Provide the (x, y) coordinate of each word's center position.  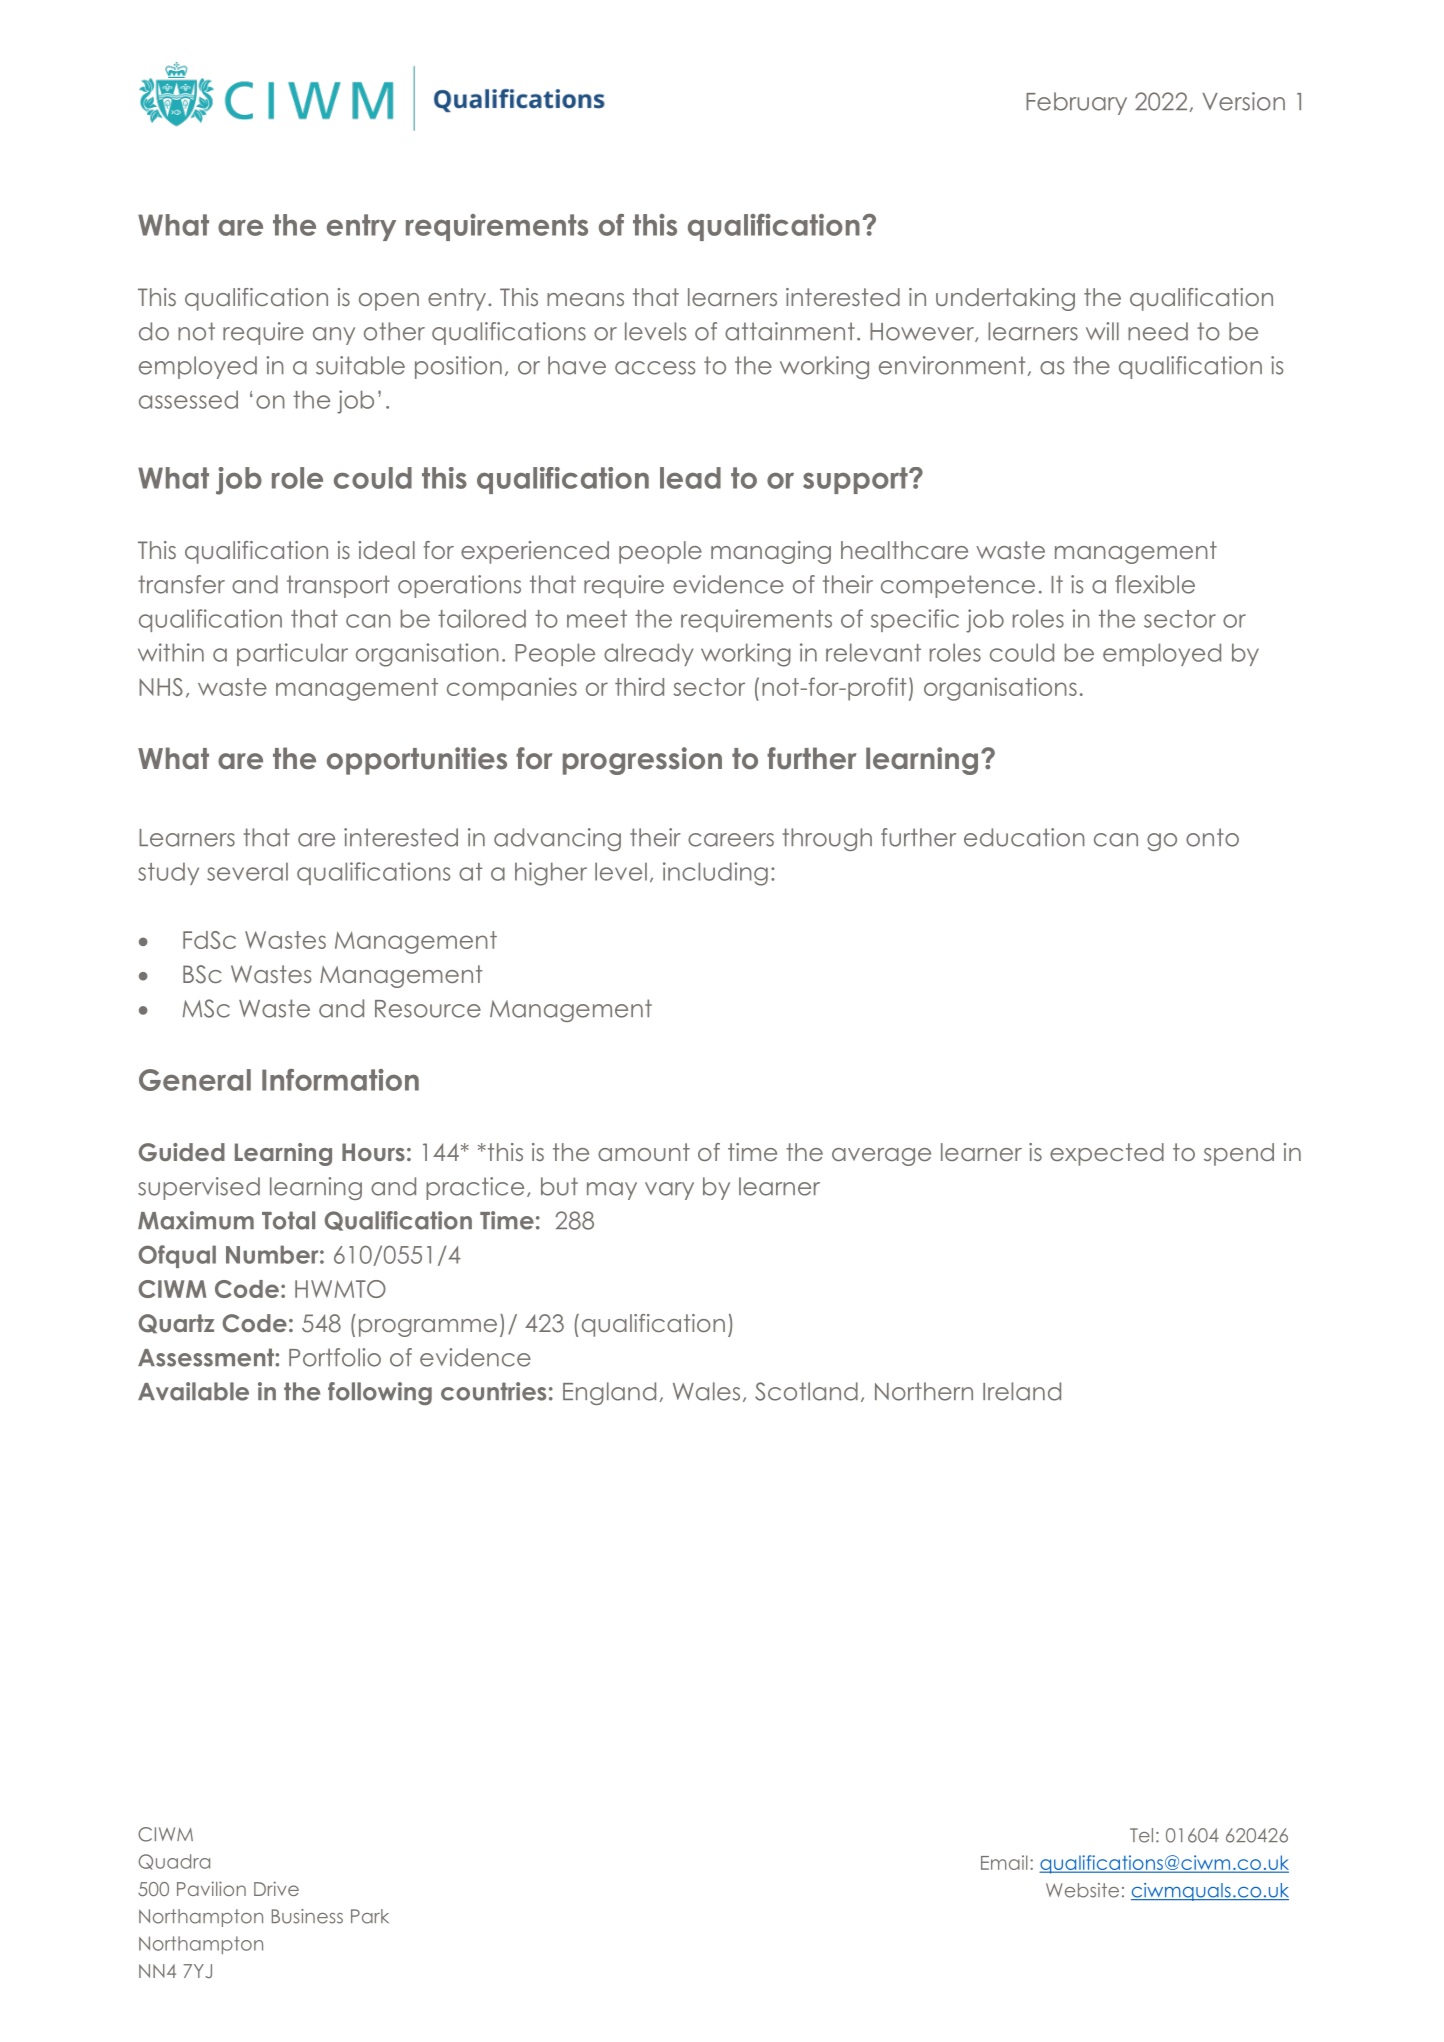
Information (340, 1080)
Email (1004, 1862)
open (389, 302)
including (715, 874)
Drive (276, 1888)
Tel (1141, 1835)
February (1076, 103)
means (585, 299)
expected (1107, 1154)
